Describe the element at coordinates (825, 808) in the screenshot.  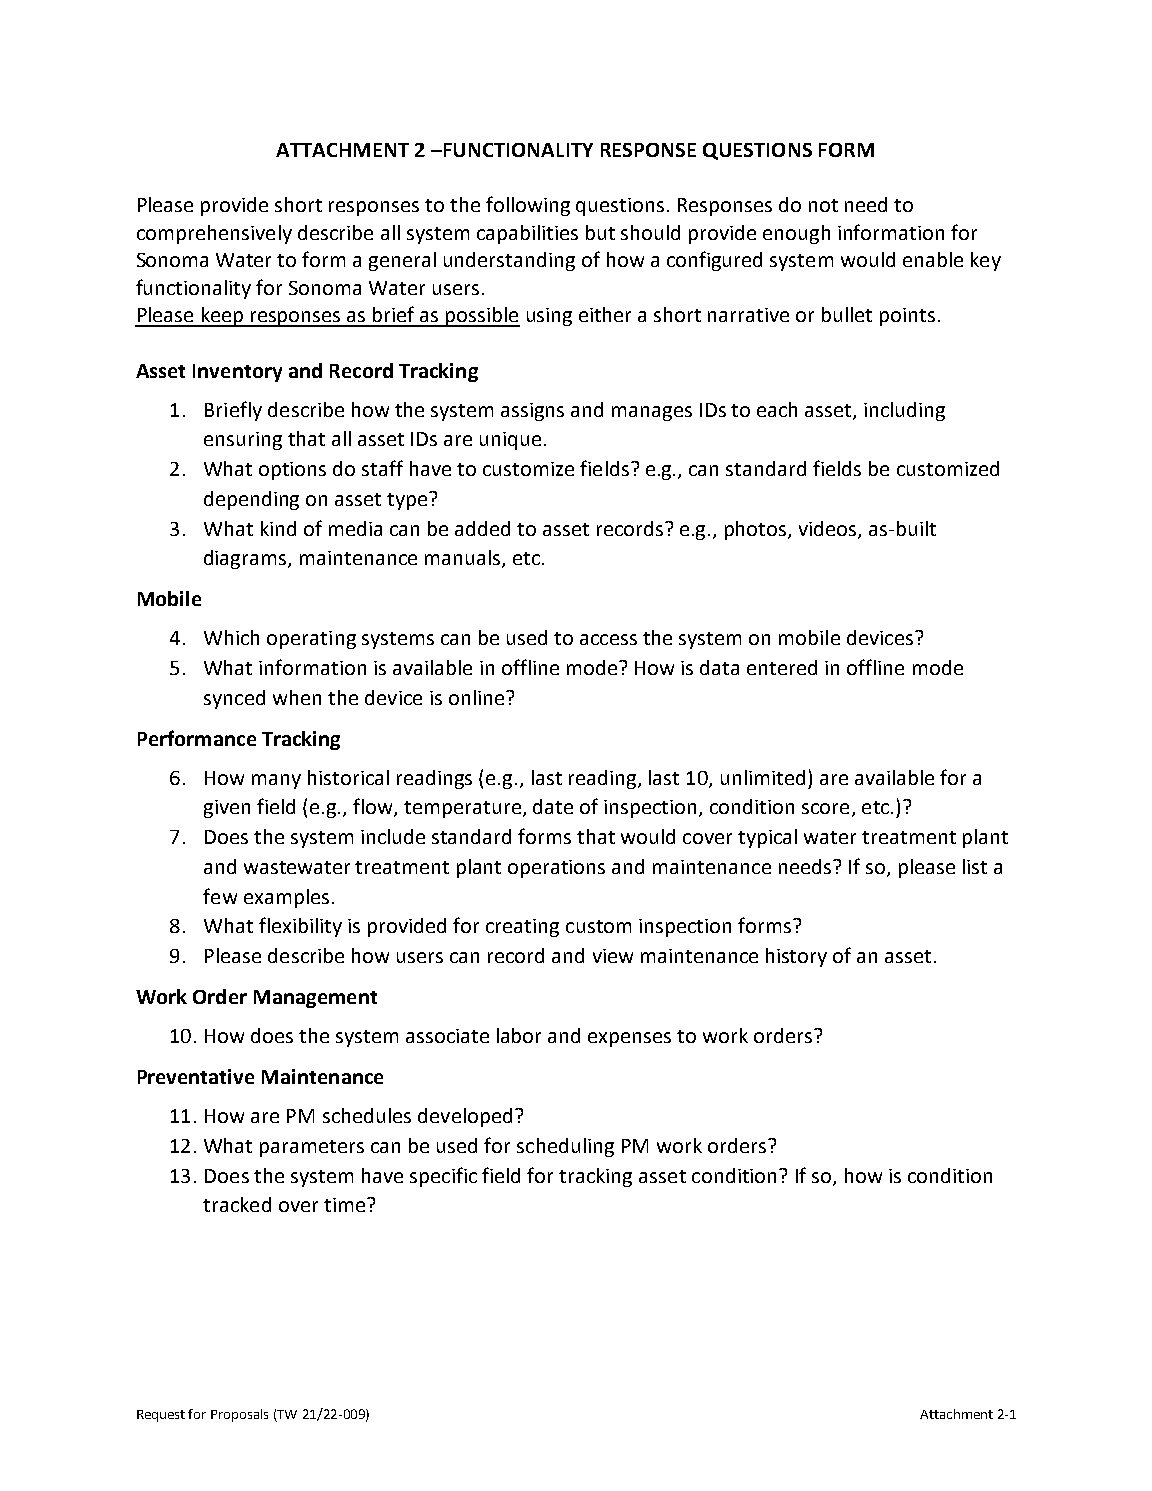
I see `score` at that location.
